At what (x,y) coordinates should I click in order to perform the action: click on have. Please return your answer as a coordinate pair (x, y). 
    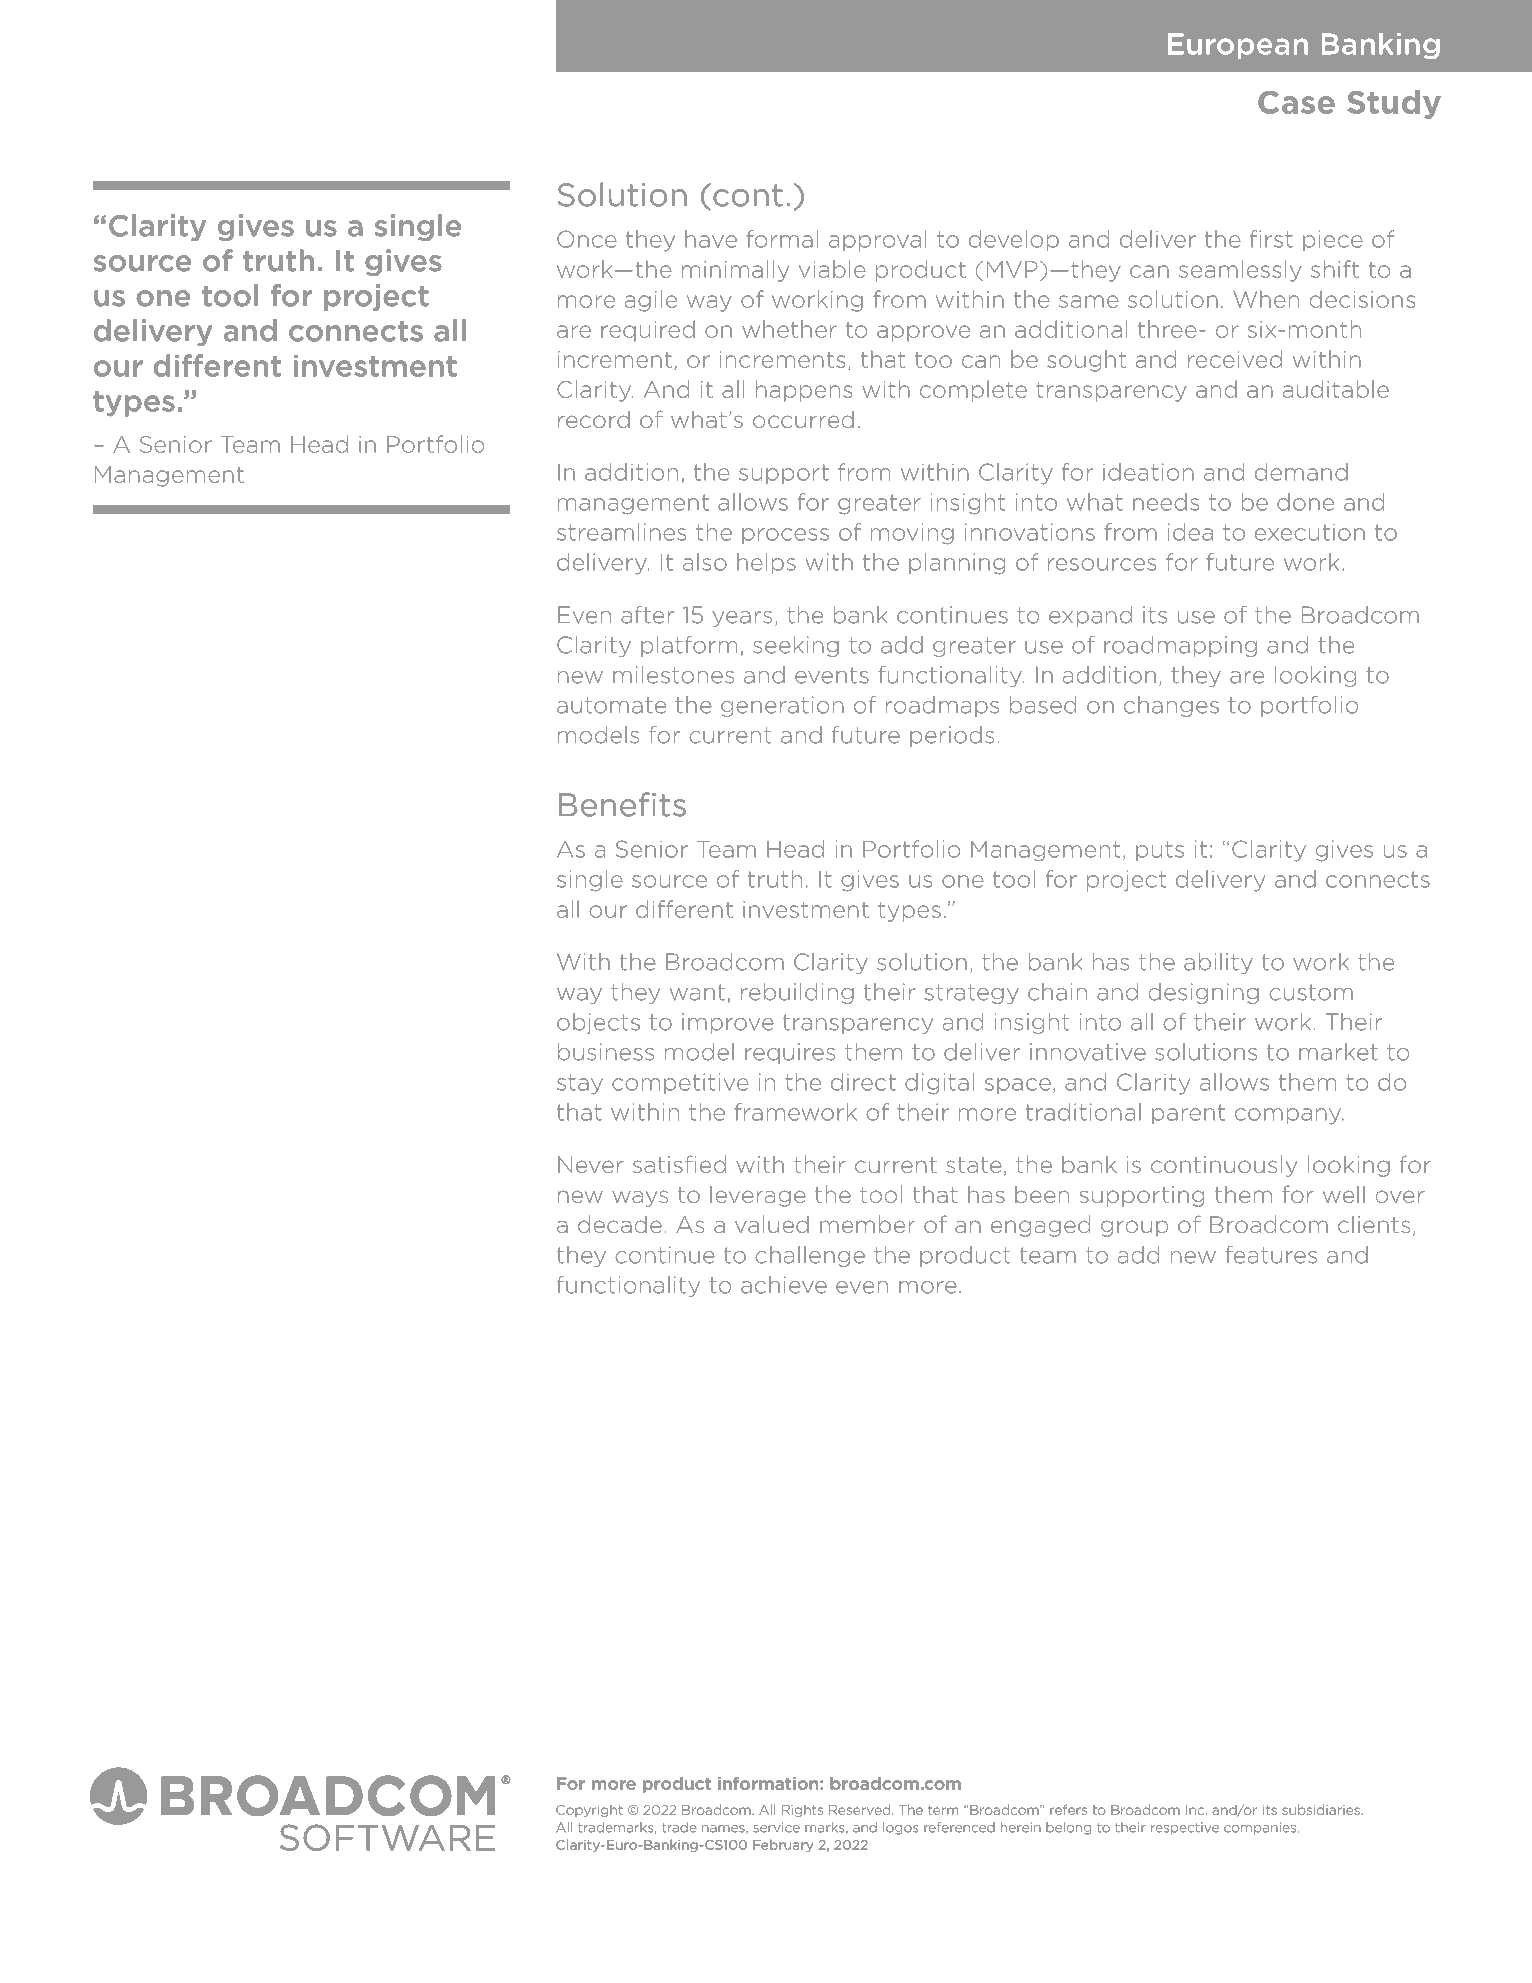
    Looking at the image, I should click on (711, 239).
